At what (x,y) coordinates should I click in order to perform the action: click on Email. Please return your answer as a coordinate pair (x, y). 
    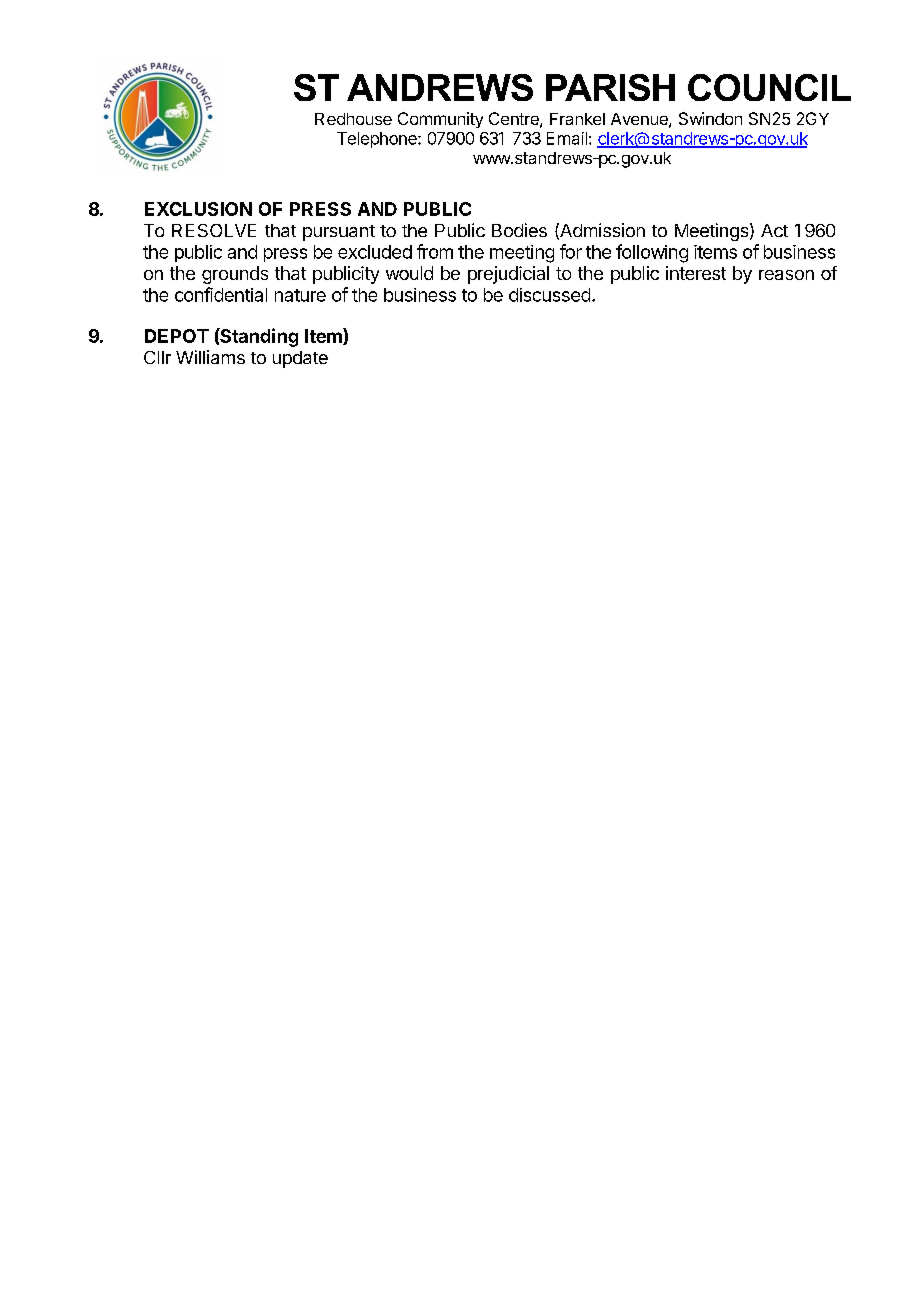
    Looking at the image, I should click on (567, 138).
